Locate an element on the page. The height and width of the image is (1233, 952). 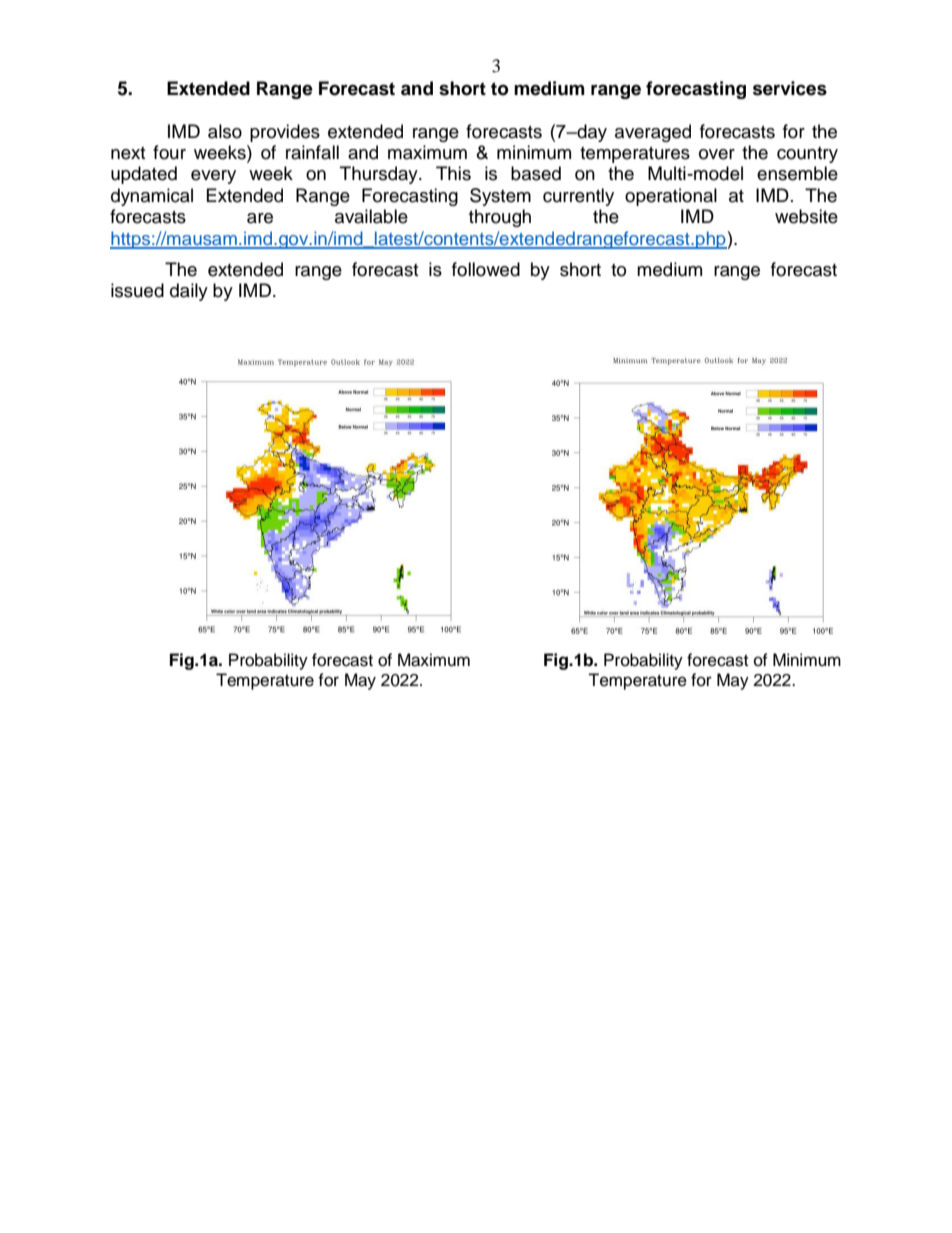
daily is located at coordinates (189, 292).
